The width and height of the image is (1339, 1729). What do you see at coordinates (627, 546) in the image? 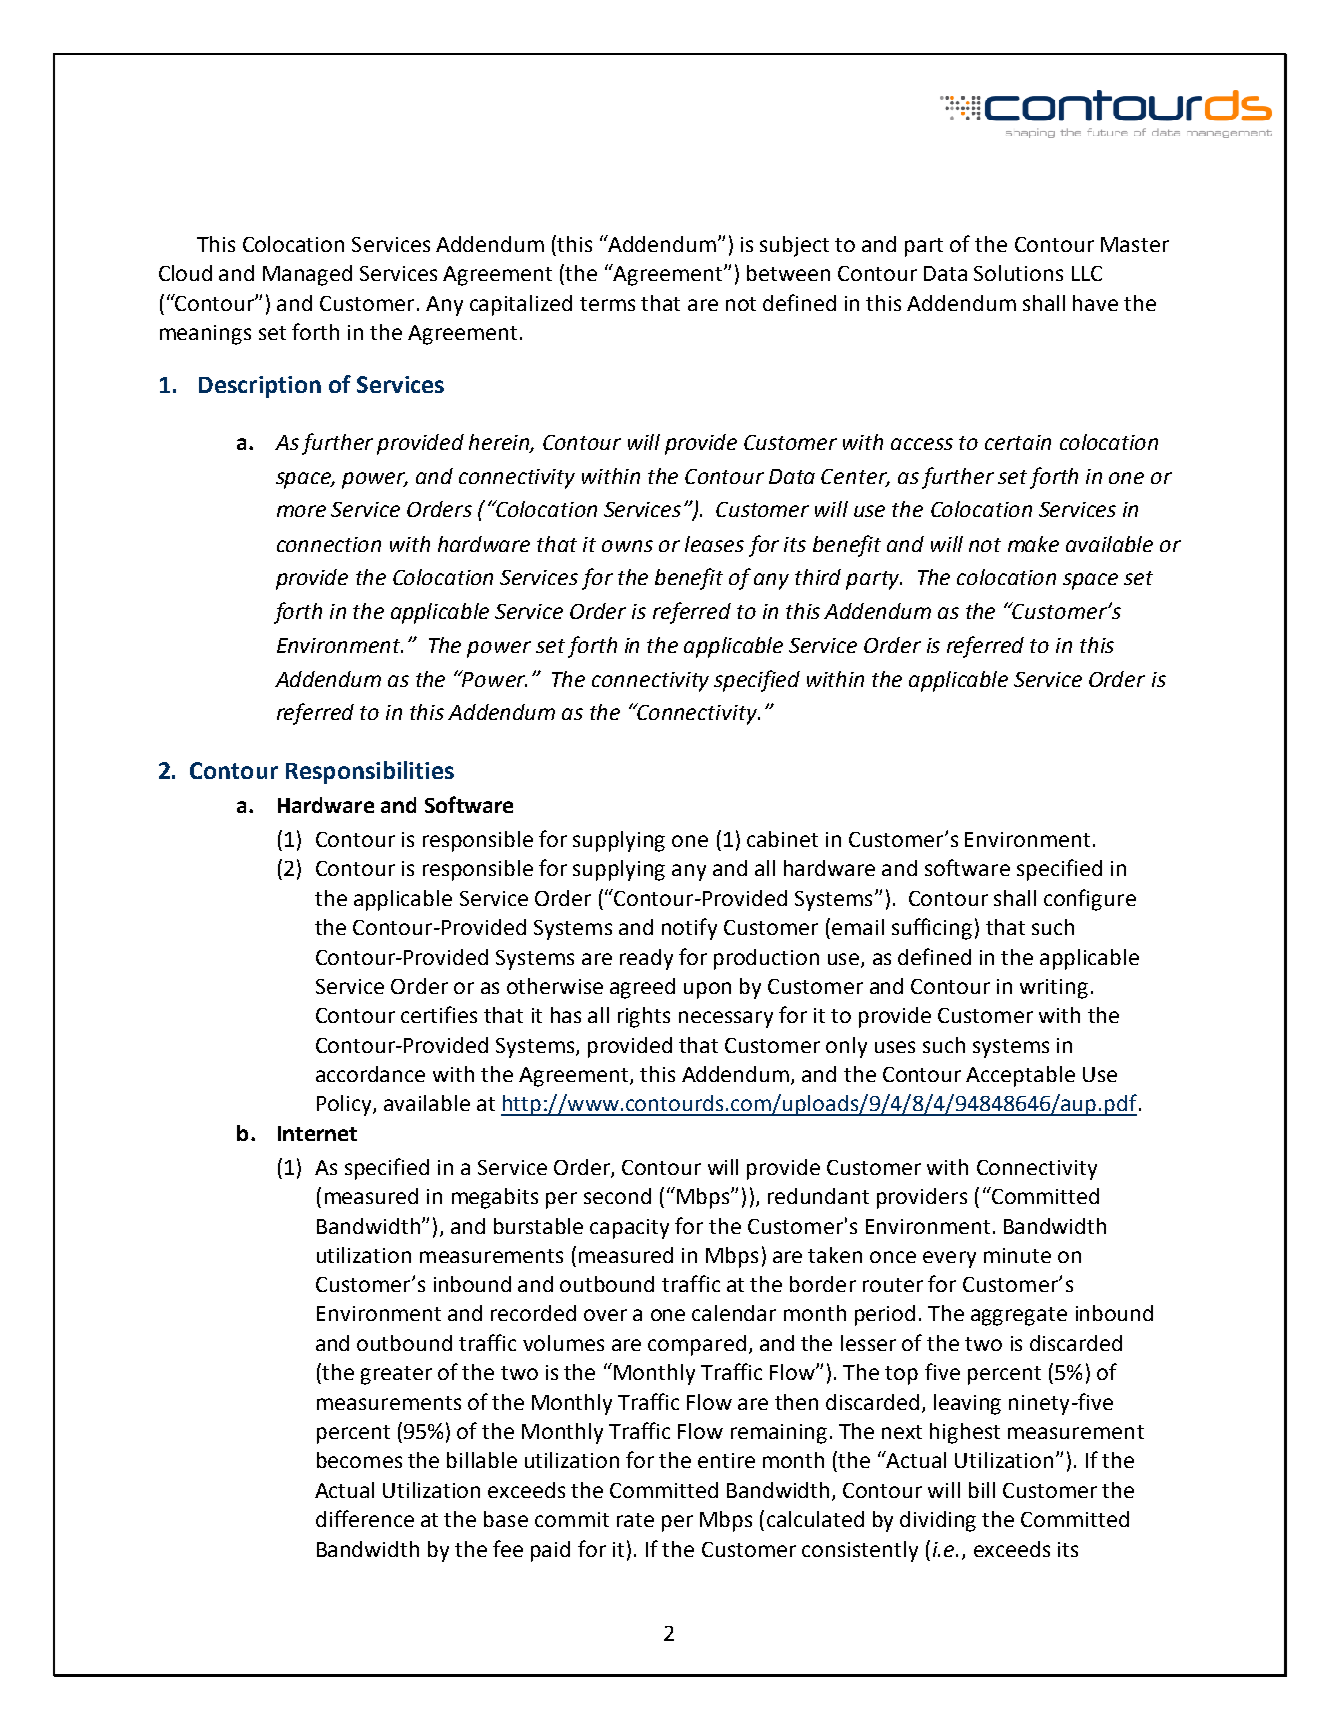
I see `owns` at bounding box center [627, 546].
